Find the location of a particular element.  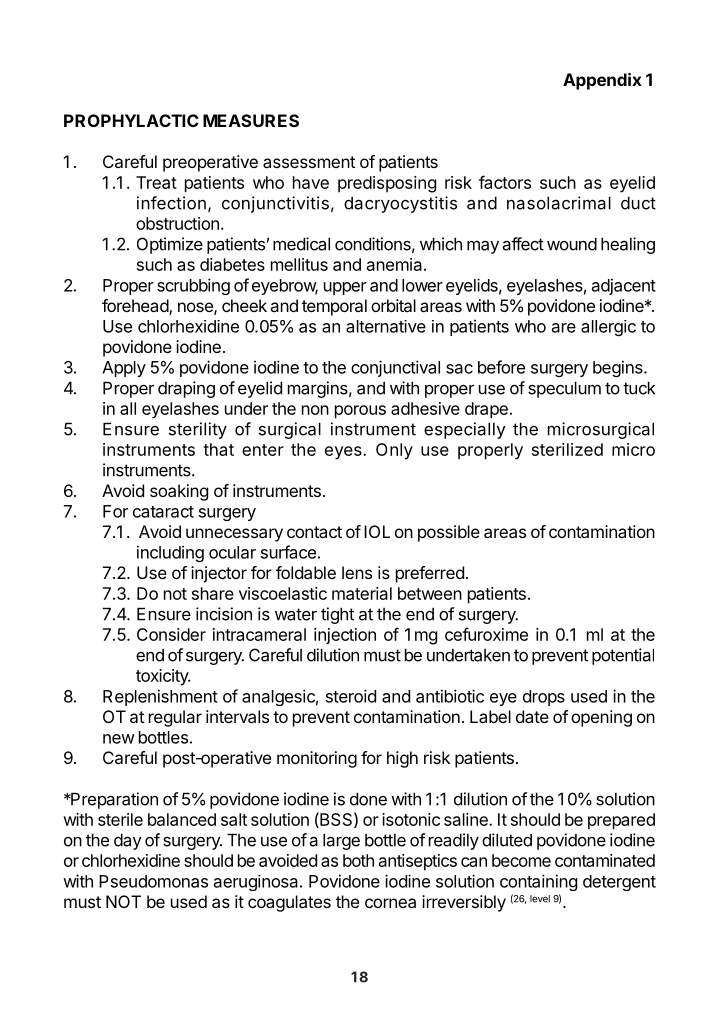

predisposing is located at coordinates (387, 184).
